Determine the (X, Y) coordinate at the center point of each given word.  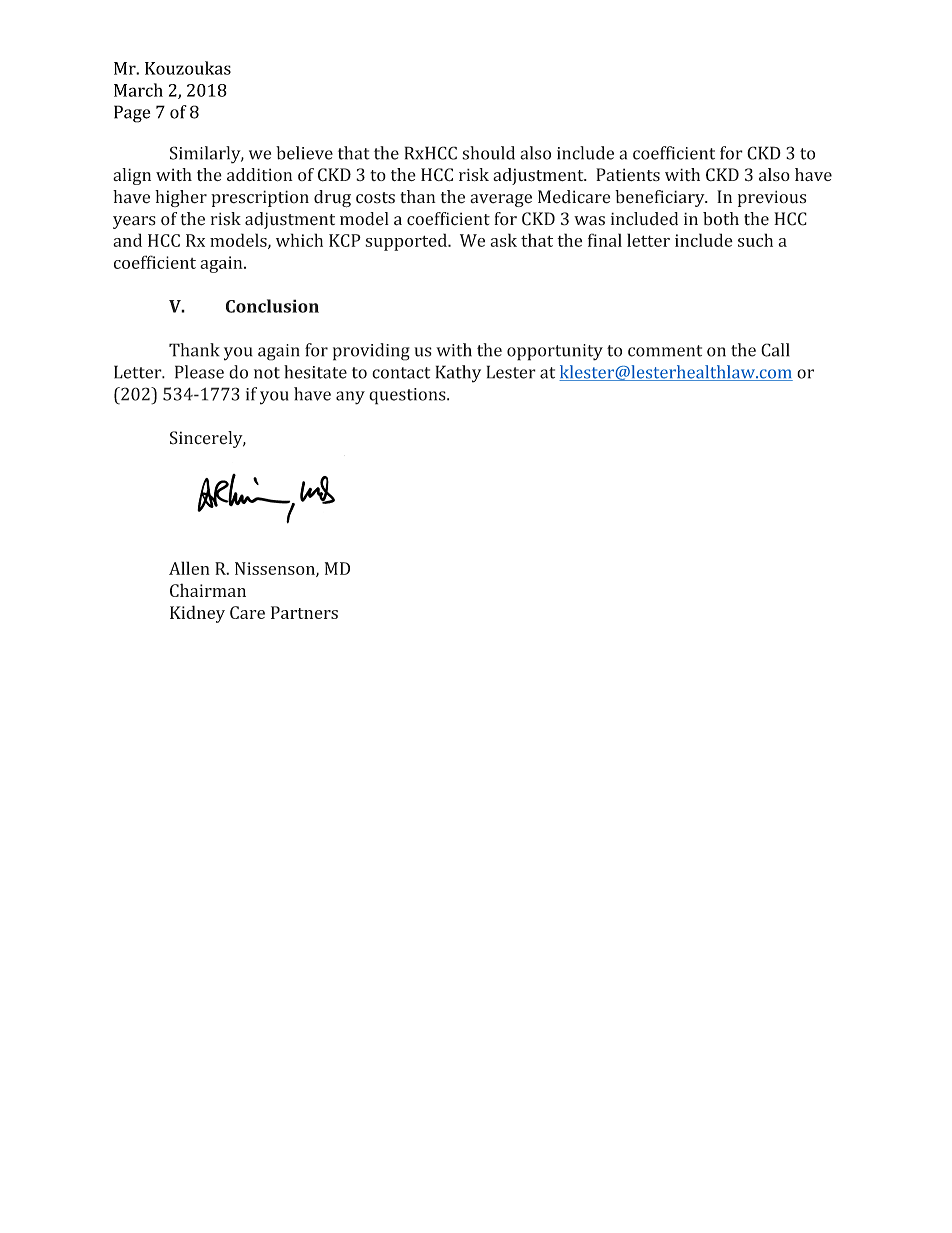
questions (408, 396)
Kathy (458, 374)
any (350, 398)
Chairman (208, 590)
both (721, 219)
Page (132, 114)
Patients (628, 175)
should (488, 153)
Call (775, 350)
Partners (304, 612)
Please (199, 372)
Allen (189, 568)
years (134, 222)
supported (407, 242)
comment (665, 351)
